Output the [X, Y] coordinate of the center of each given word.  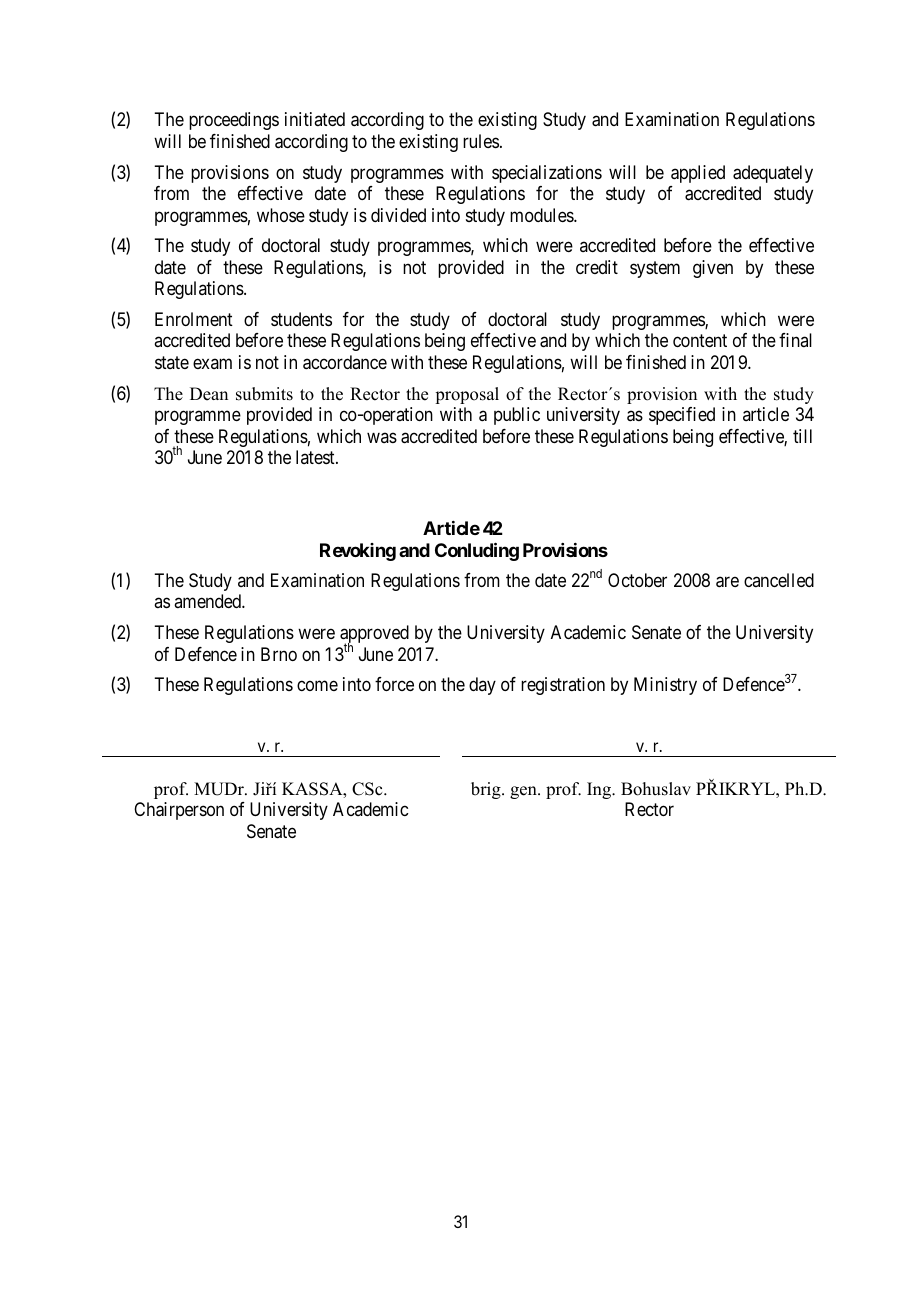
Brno [279, 654]
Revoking [358, 552]
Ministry [665, 686]
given [713, 269]
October [637, 580]
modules [542, 215]
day [482, 686]
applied [698, 174]
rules [481, 141]
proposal [467, 395]
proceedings [234, 121]
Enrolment [194, 319]
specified [682, 416]
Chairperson [179, 811]
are [727, 582]
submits [264, 394]
